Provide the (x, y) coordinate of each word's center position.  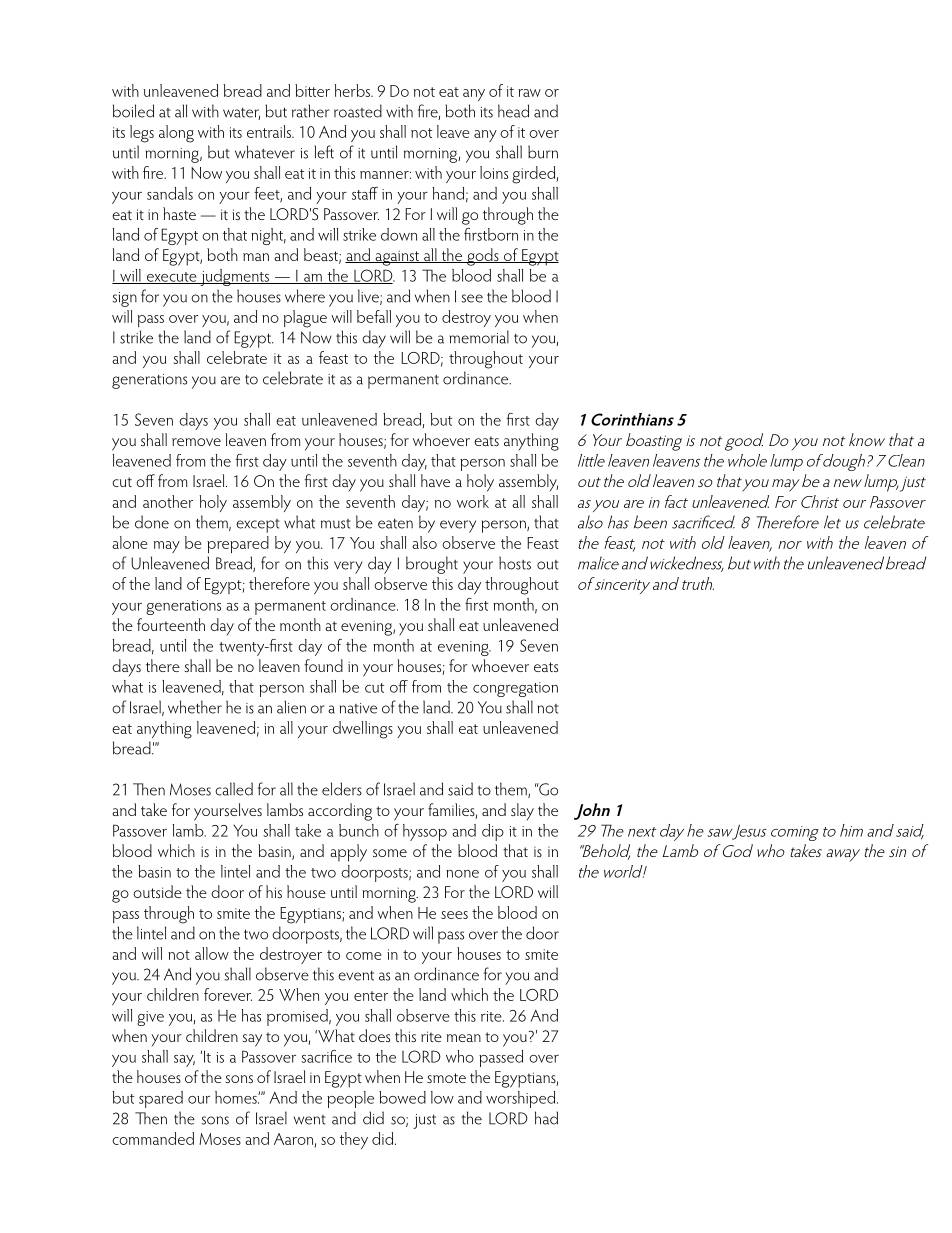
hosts (515, 563)
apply (348, 853)
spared (161, 1099)
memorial (479, 337)
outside (157, 891)
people (350, 1099)
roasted (358, 111)
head (513, 111)
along (176, 134)
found (323, 665)
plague (305, 319)
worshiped (522, 1099)
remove (196, 442)
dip (493, 832)
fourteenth (171, 624)
